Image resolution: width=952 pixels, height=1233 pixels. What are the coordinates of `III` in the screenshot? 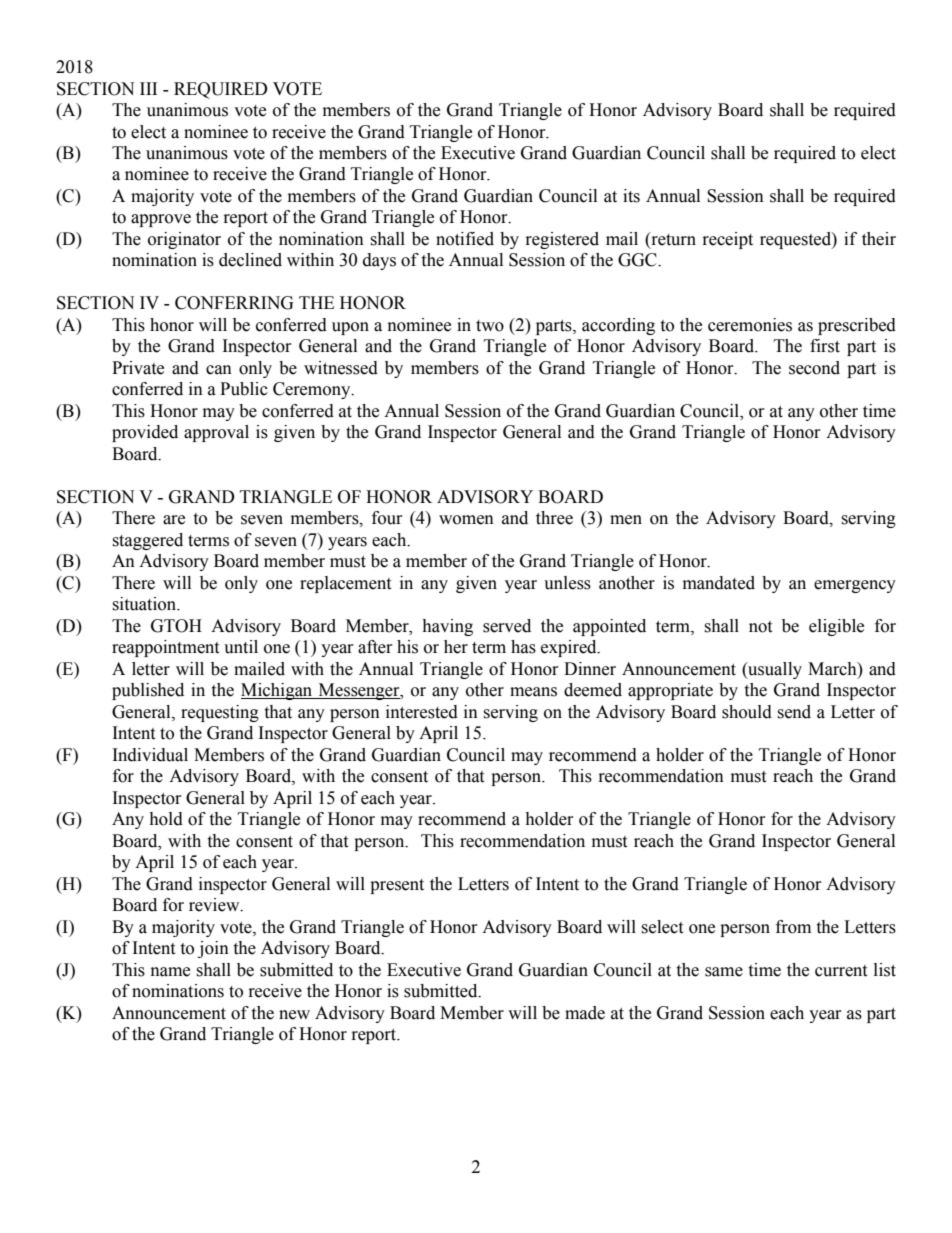 It's located at (148, 88).
